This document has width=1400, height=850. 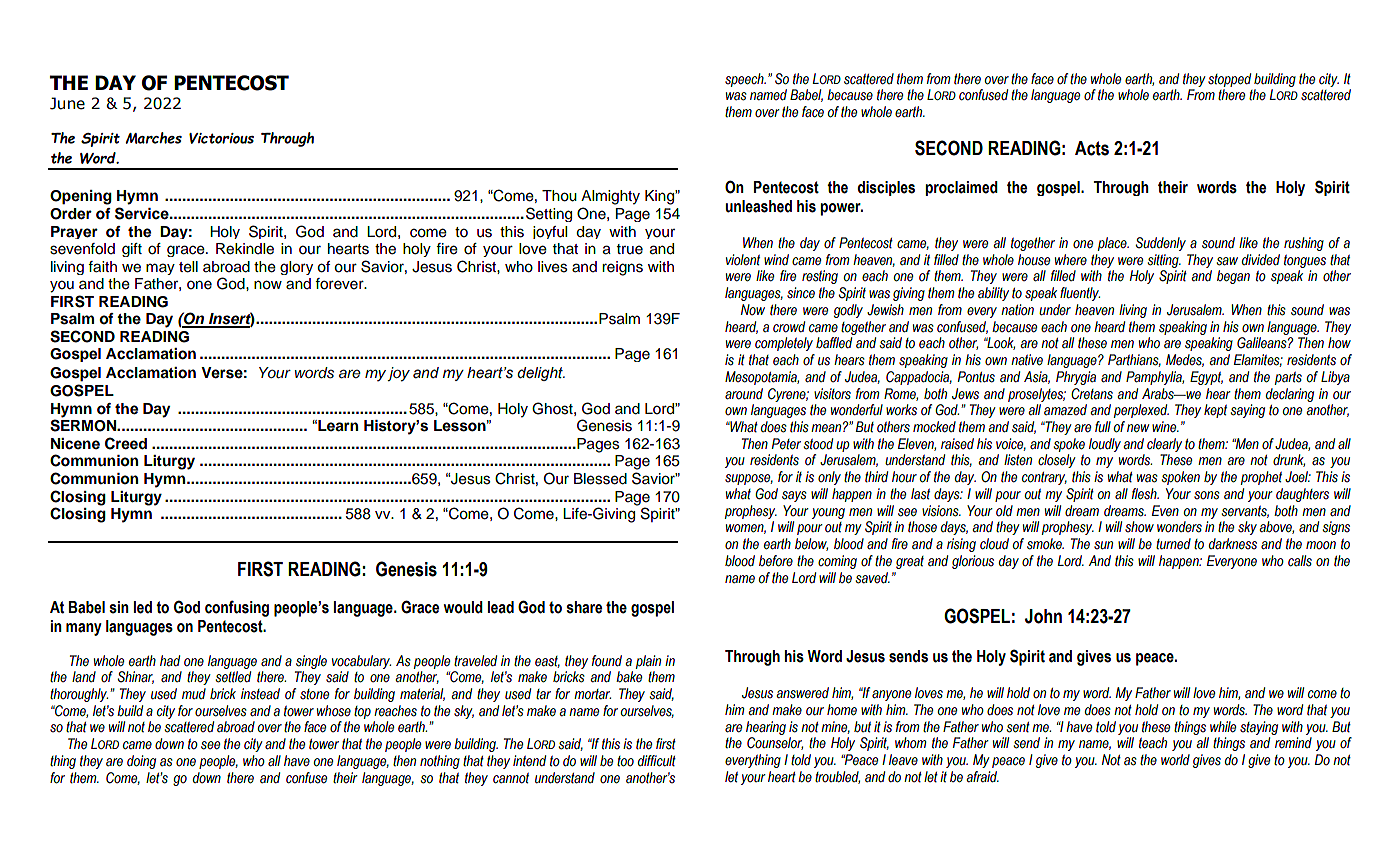 I want to click on sitting, so click(x=1164, y=261).
